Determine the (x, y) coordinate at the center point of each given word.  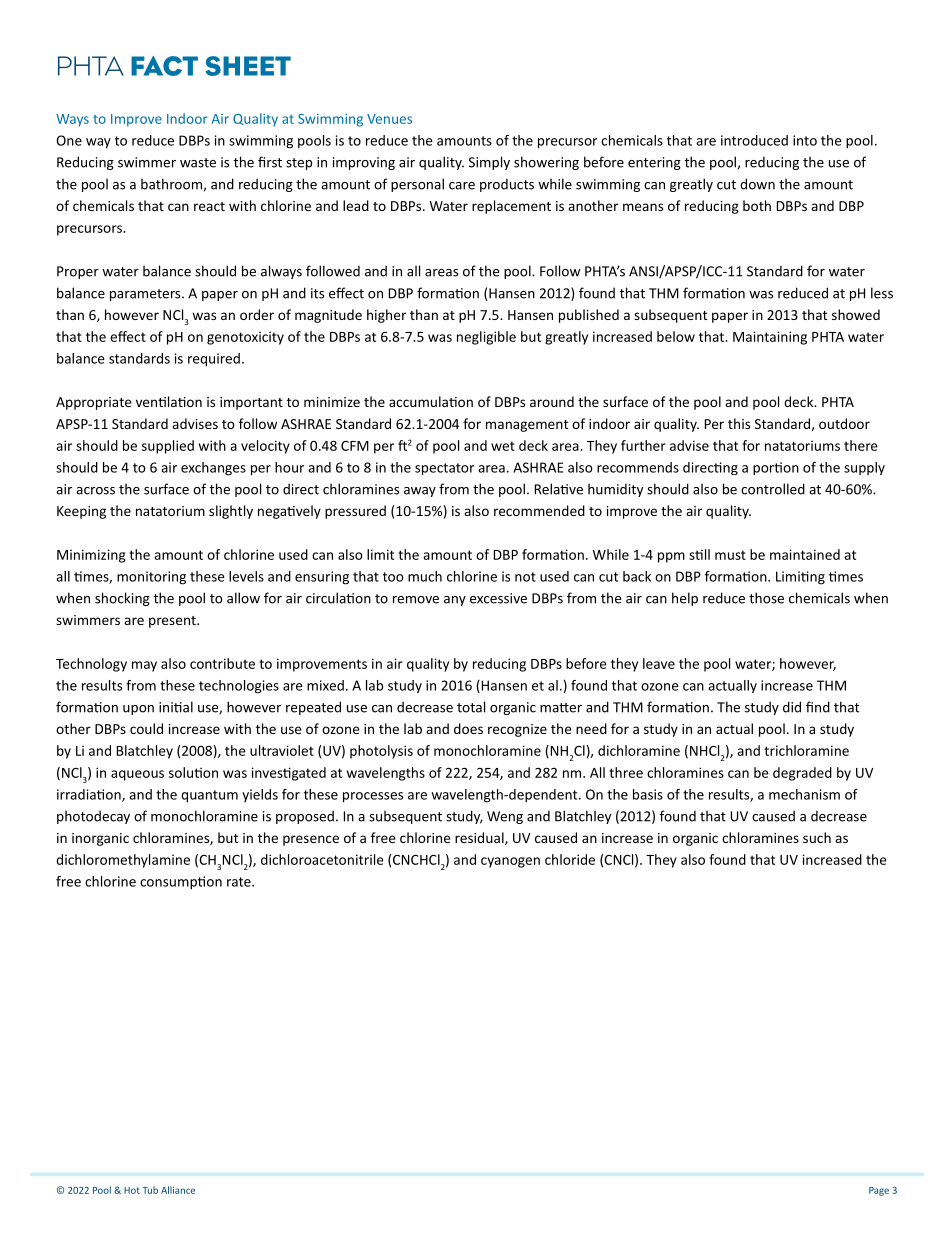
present (173, 622)
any (455, 601)
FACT (164, 66)
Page (879, 1191)
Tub (150, 1190)
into (805, 140)
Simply (489, 163)
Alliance (178, 1190)
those (766, 598)
